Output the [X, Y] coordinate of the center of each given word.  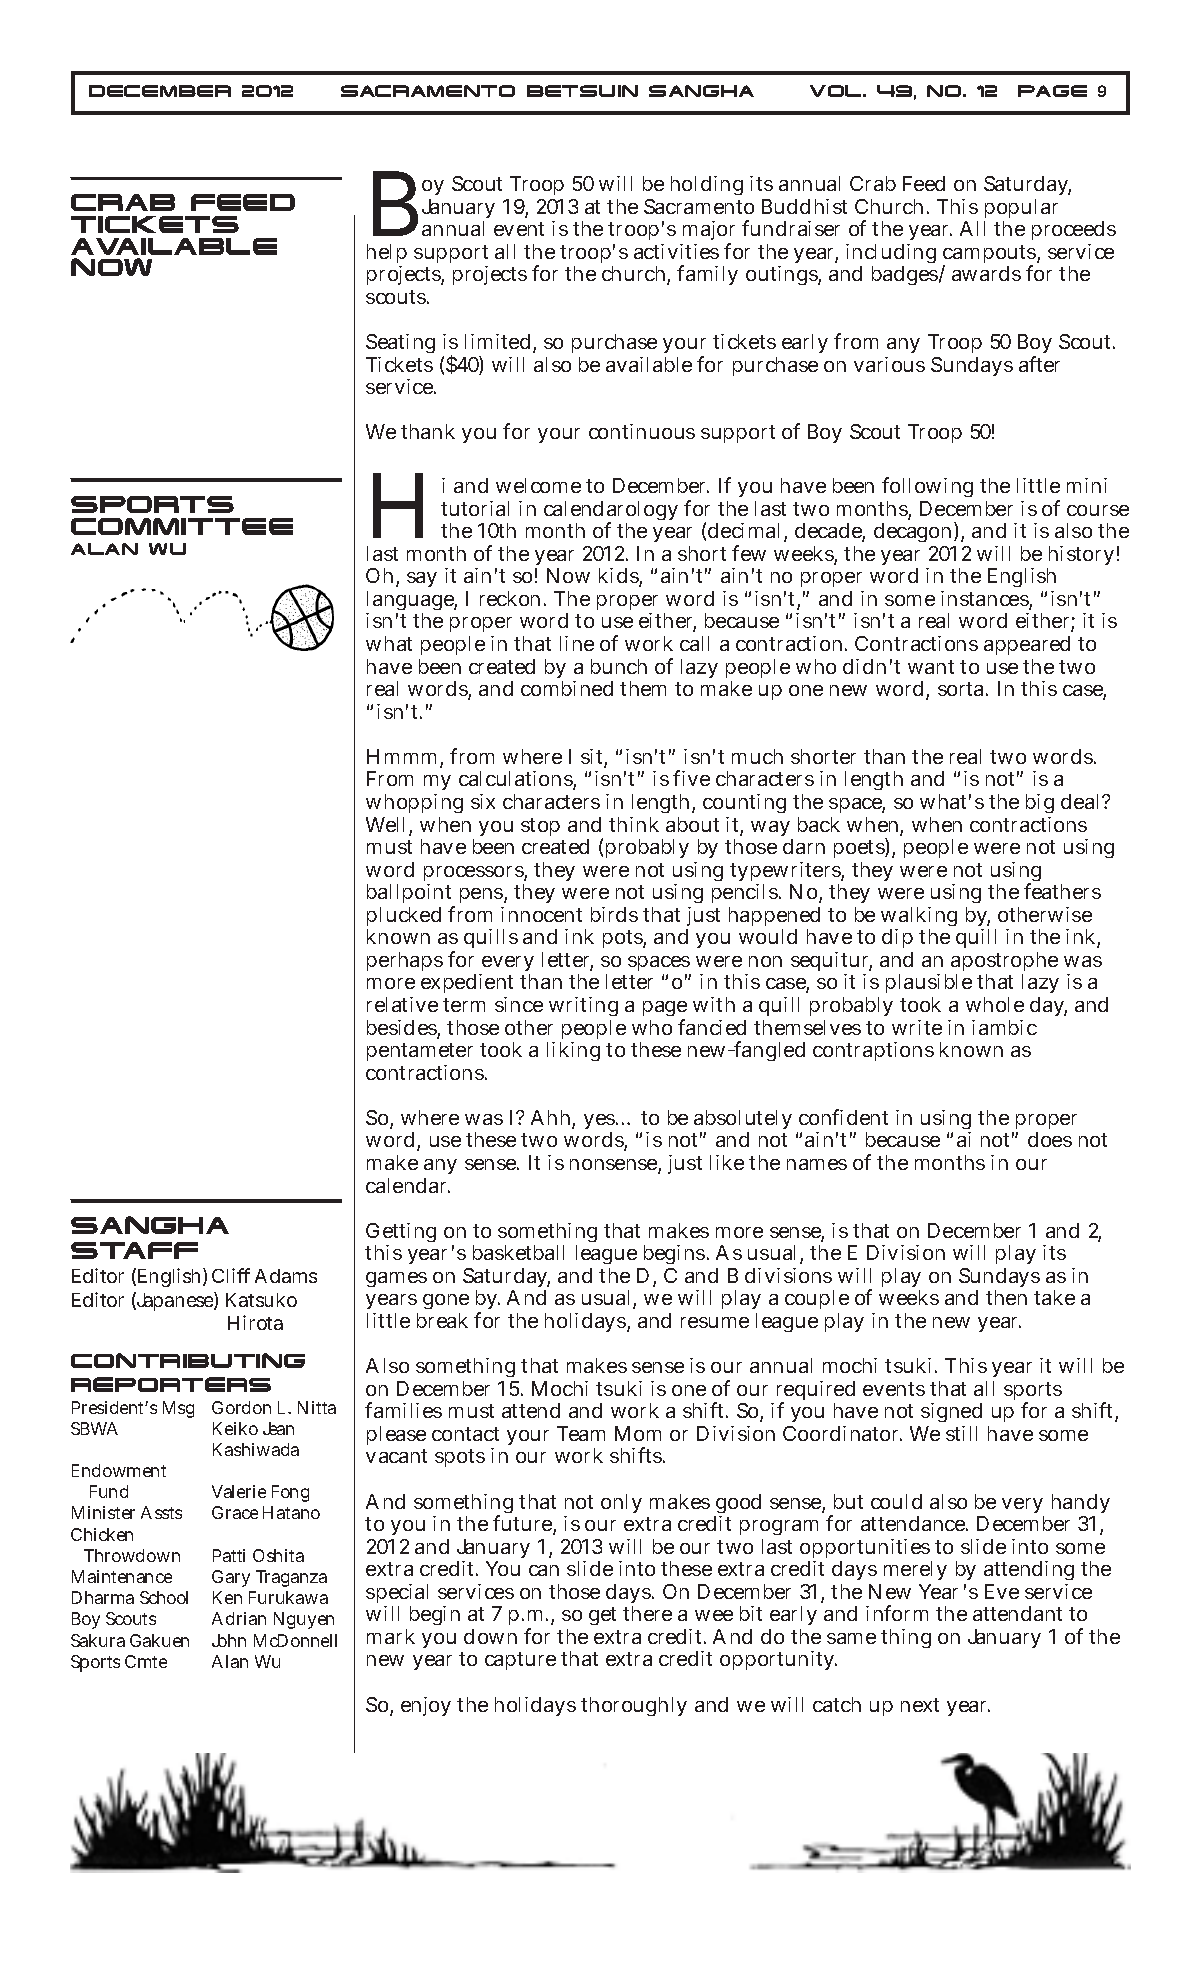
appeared [1027, 645]
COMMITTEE [182, 526]
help [387, 255]
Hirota [255, 1322]
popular [1021, 210]
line [577, 643]
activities [676, 251]
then [1006, 1297]
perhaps [405, 961]
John [229, 1640]
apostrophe [1004, 963]
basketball [518, 1252]
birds [614, 914]
